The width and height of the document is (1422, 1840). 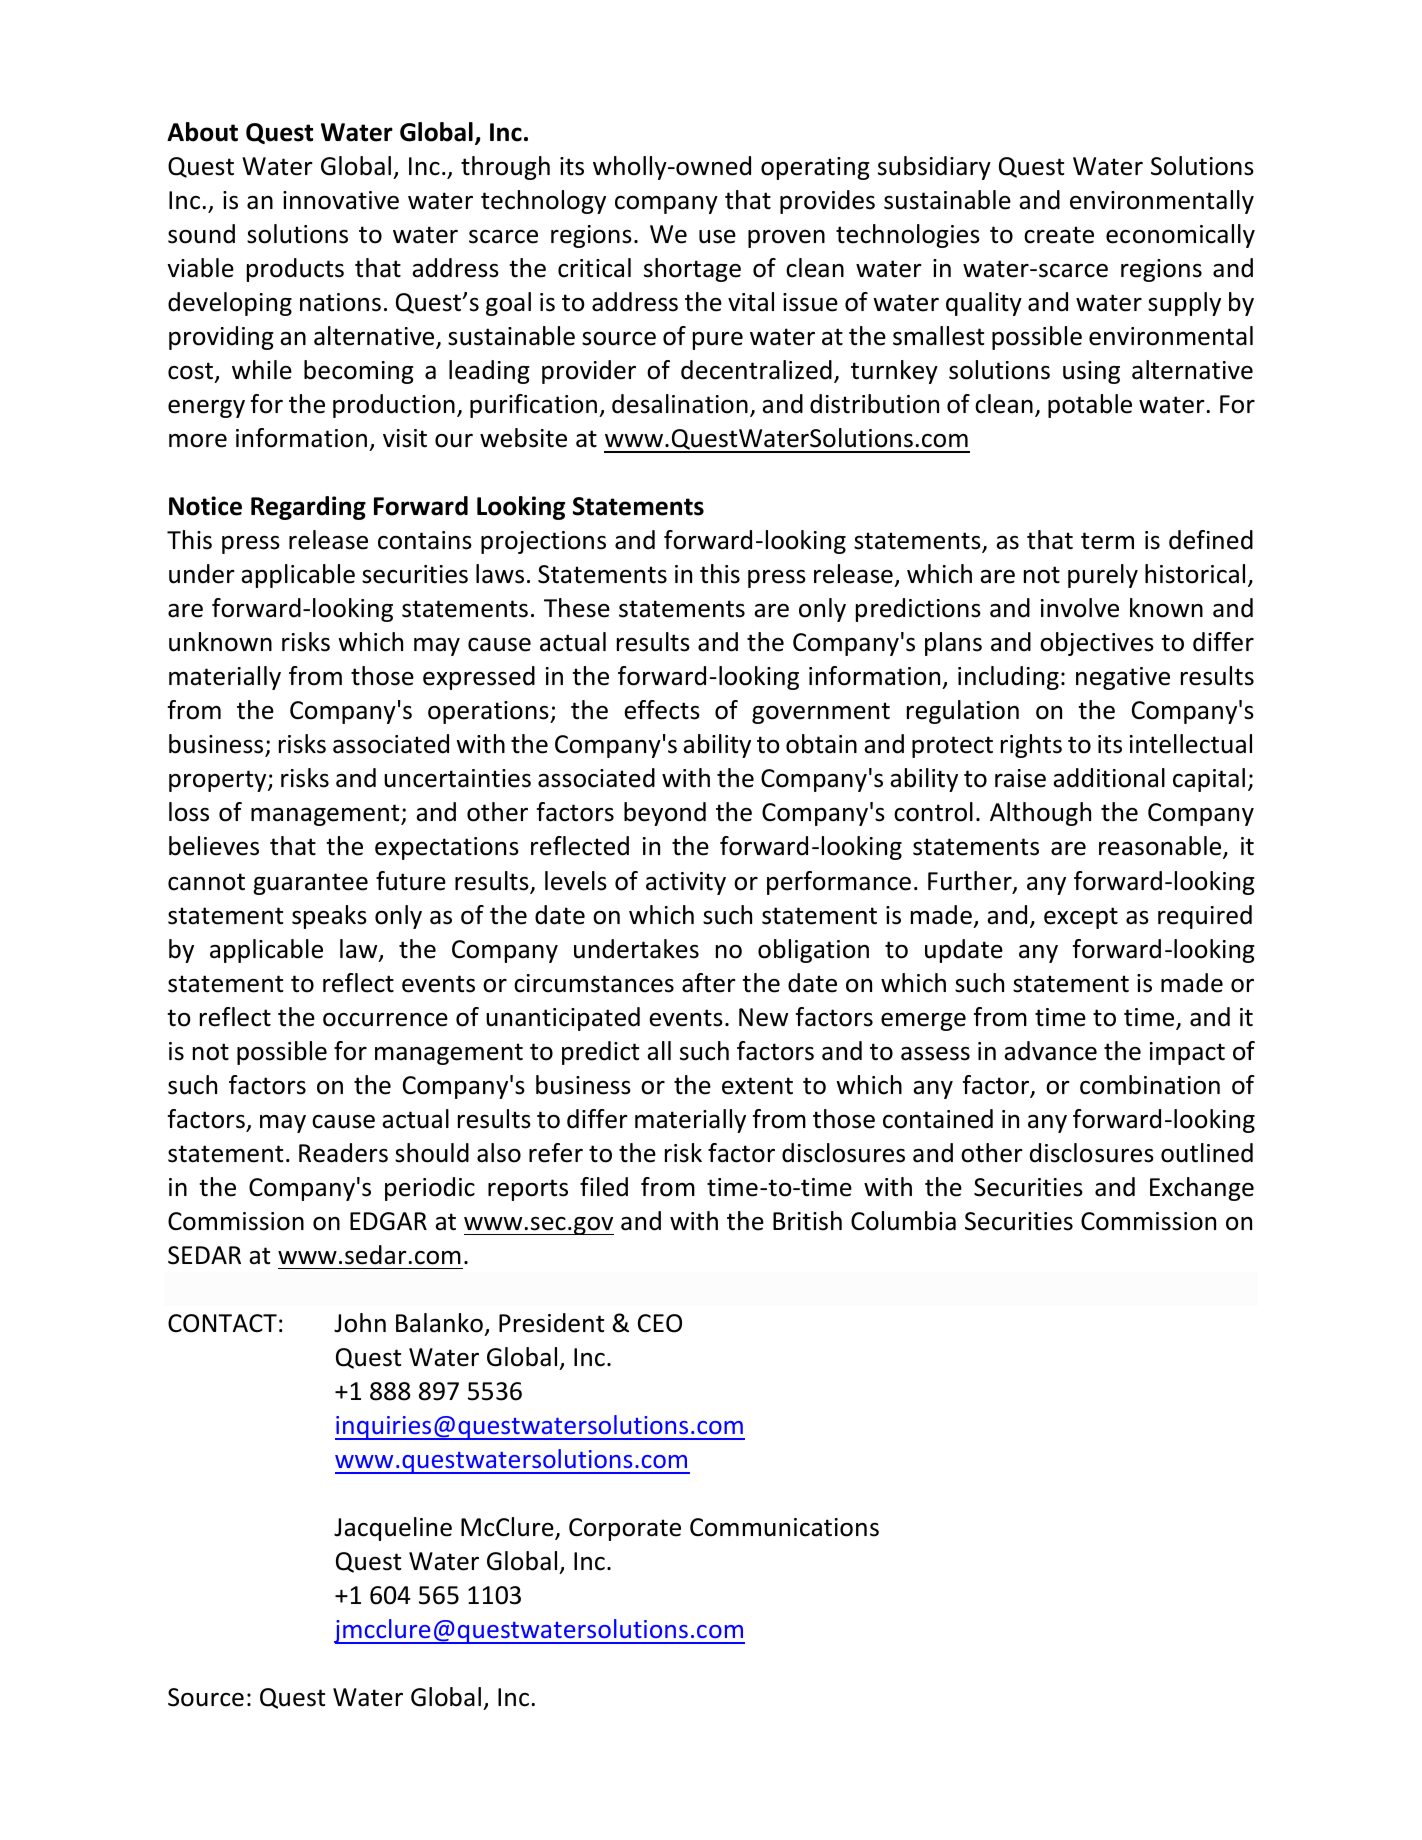 What do you see at coordinates (604, 1187) in the document?
I see `filed` at bounding box center [604, 1187].
